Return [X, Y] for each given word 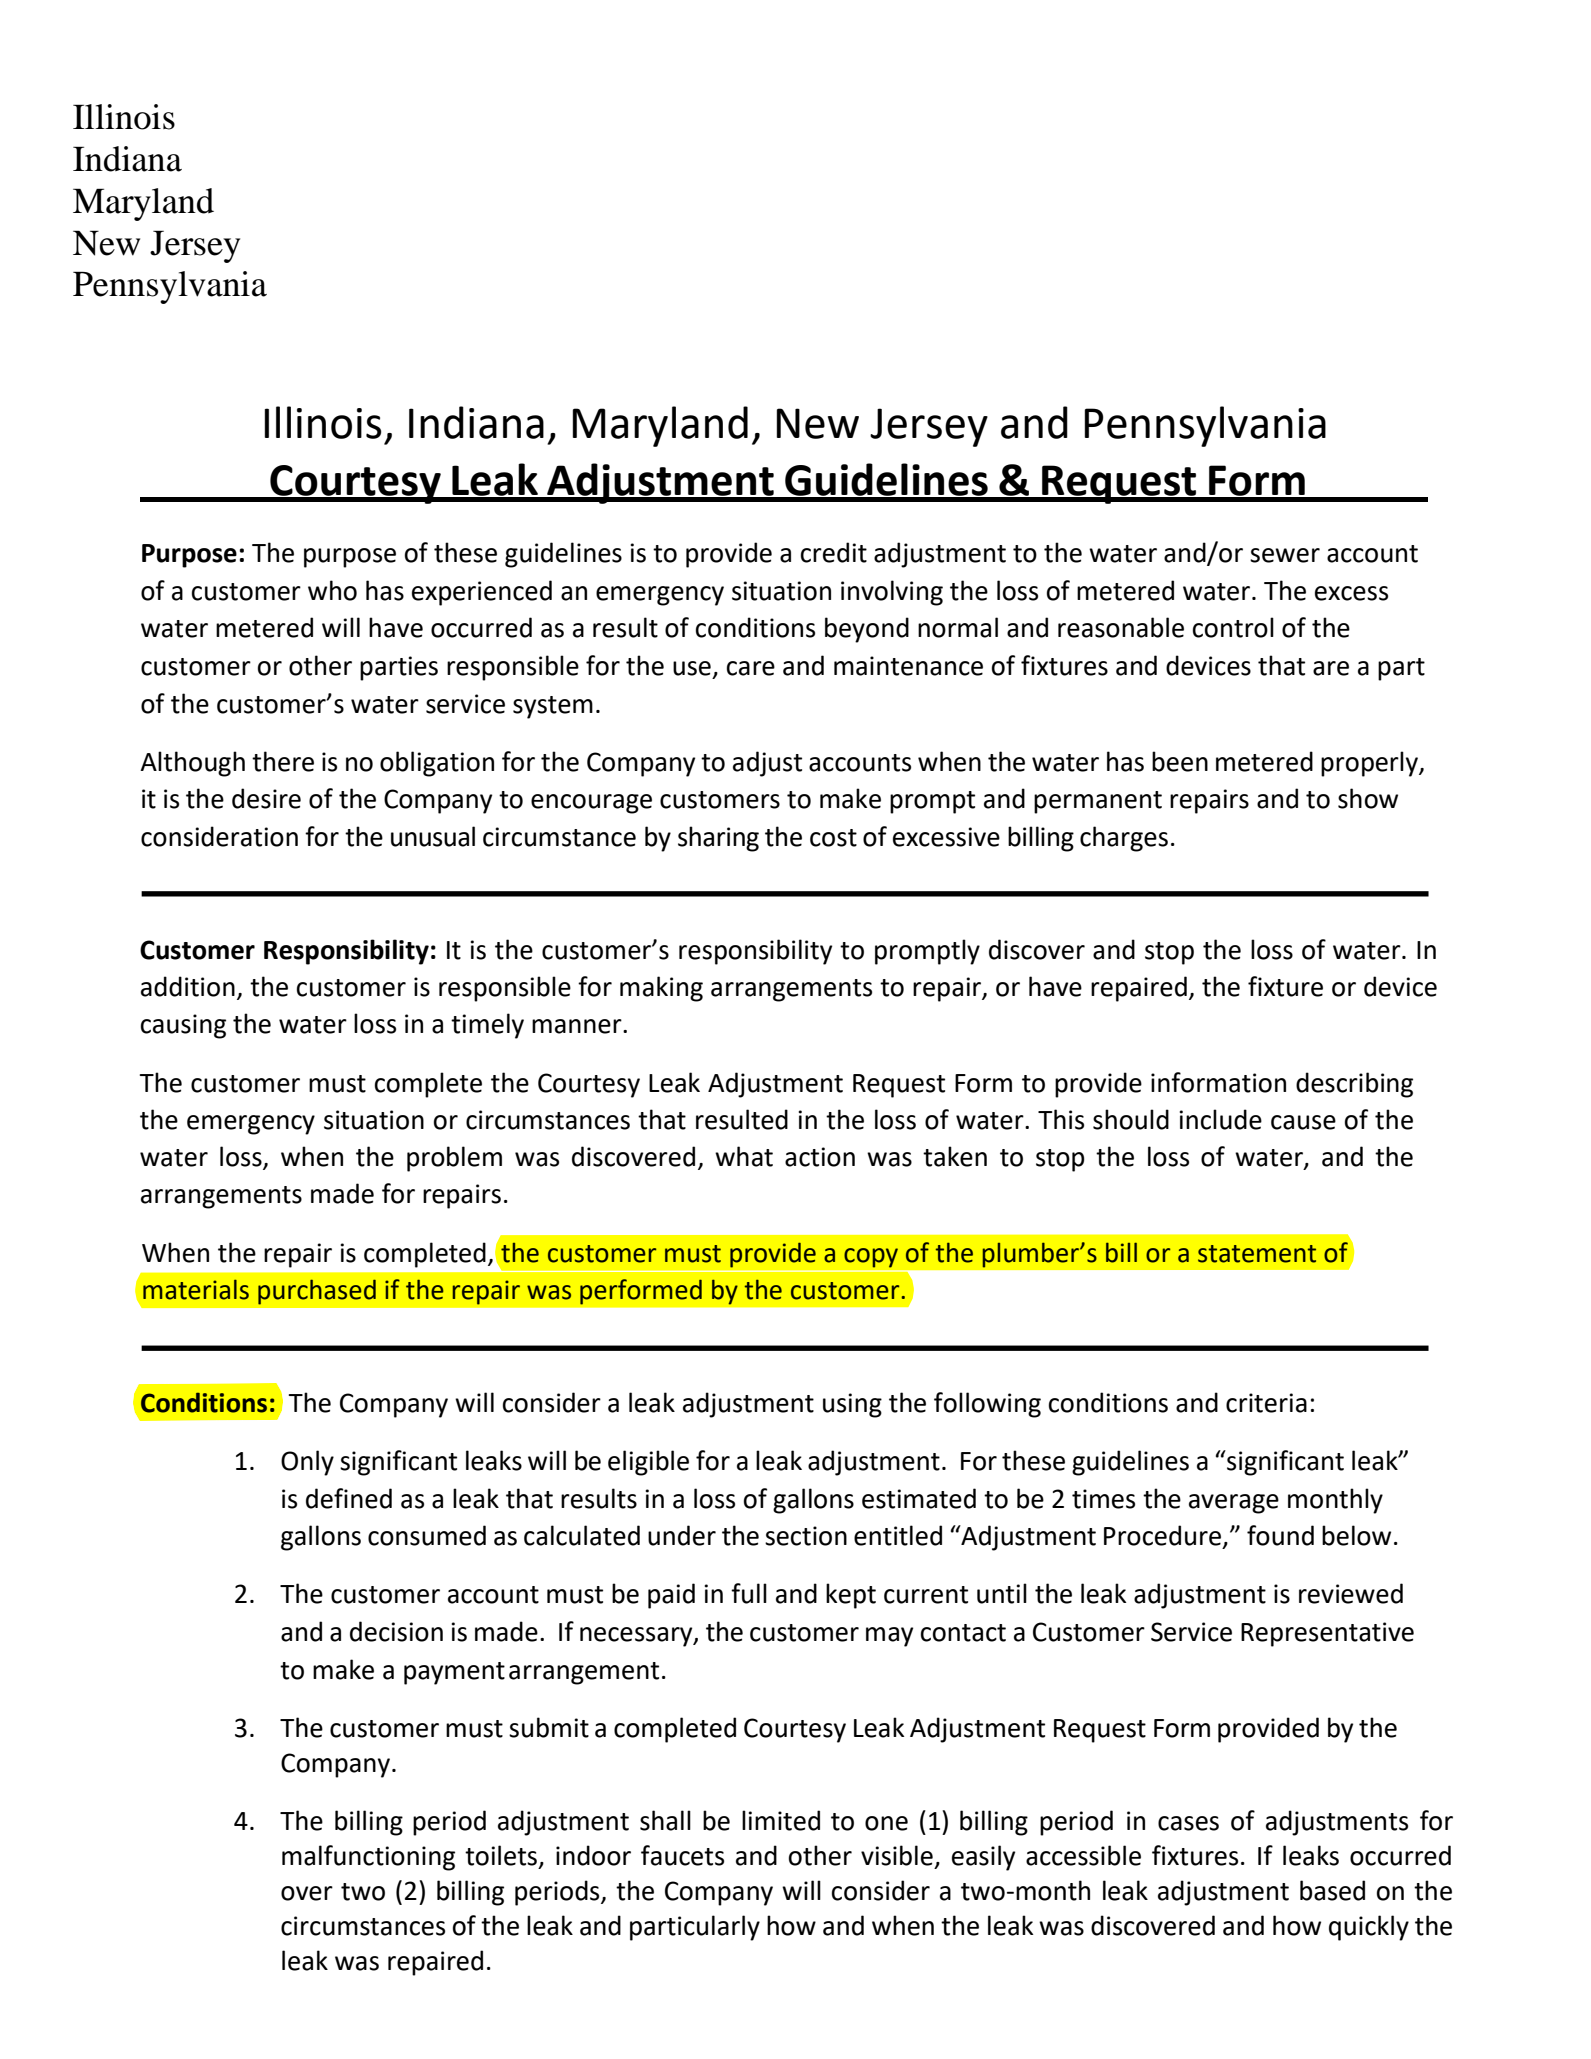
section [806, 1536]
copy [871, 1258]
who [332, 590]
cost [833, 838]
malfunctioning [368, 1858]
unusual [433, 836]
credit [834, 552]
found [1280, 1535]
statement [1257, 1254]
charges [1124, 839]
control [1233, 627]
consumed [427, 1535]
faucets [682, 1855]
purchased [317, 1292]
